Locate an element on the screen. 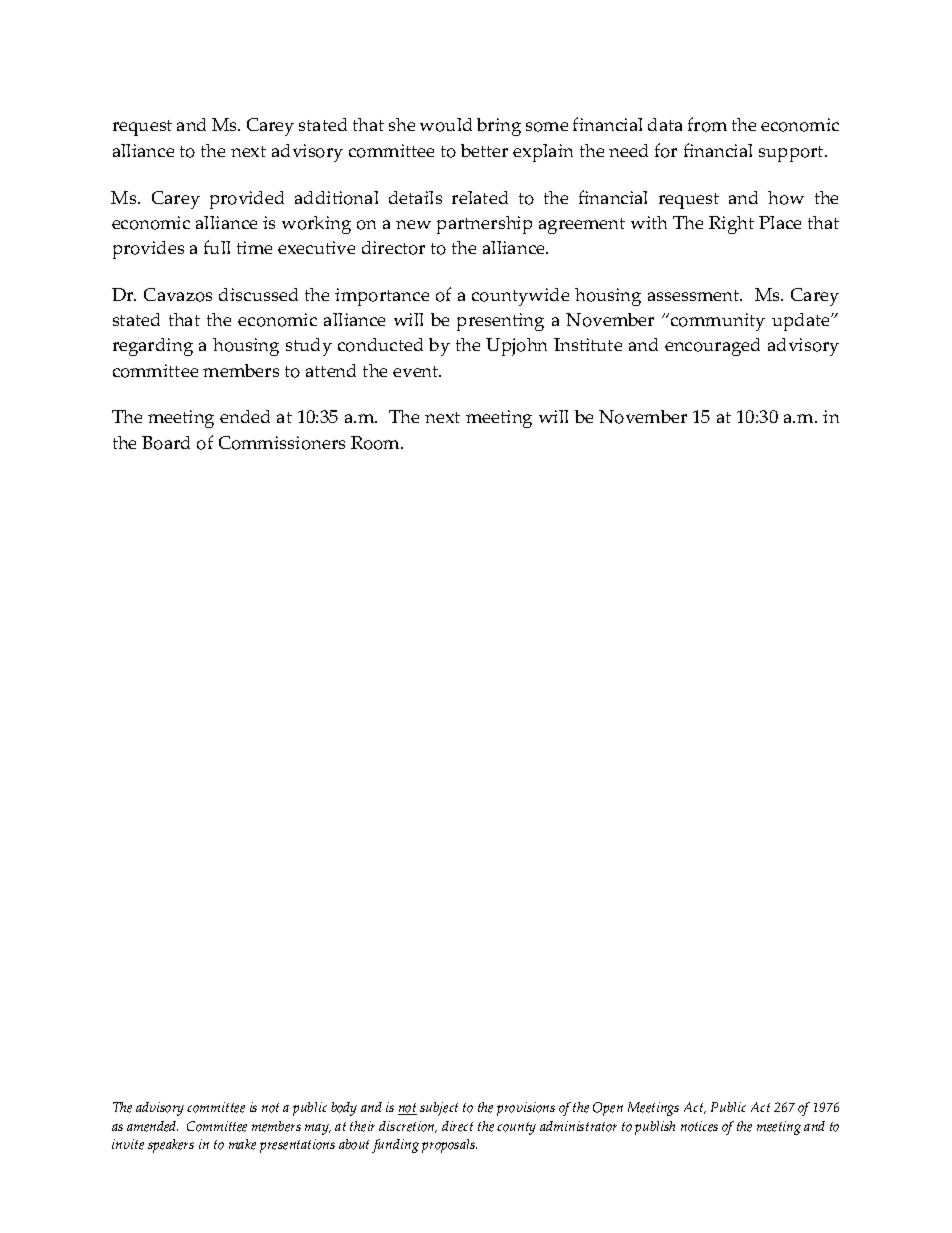 This screenshot has height=1233, width=952. Room is located at coordinates (376, 443).
